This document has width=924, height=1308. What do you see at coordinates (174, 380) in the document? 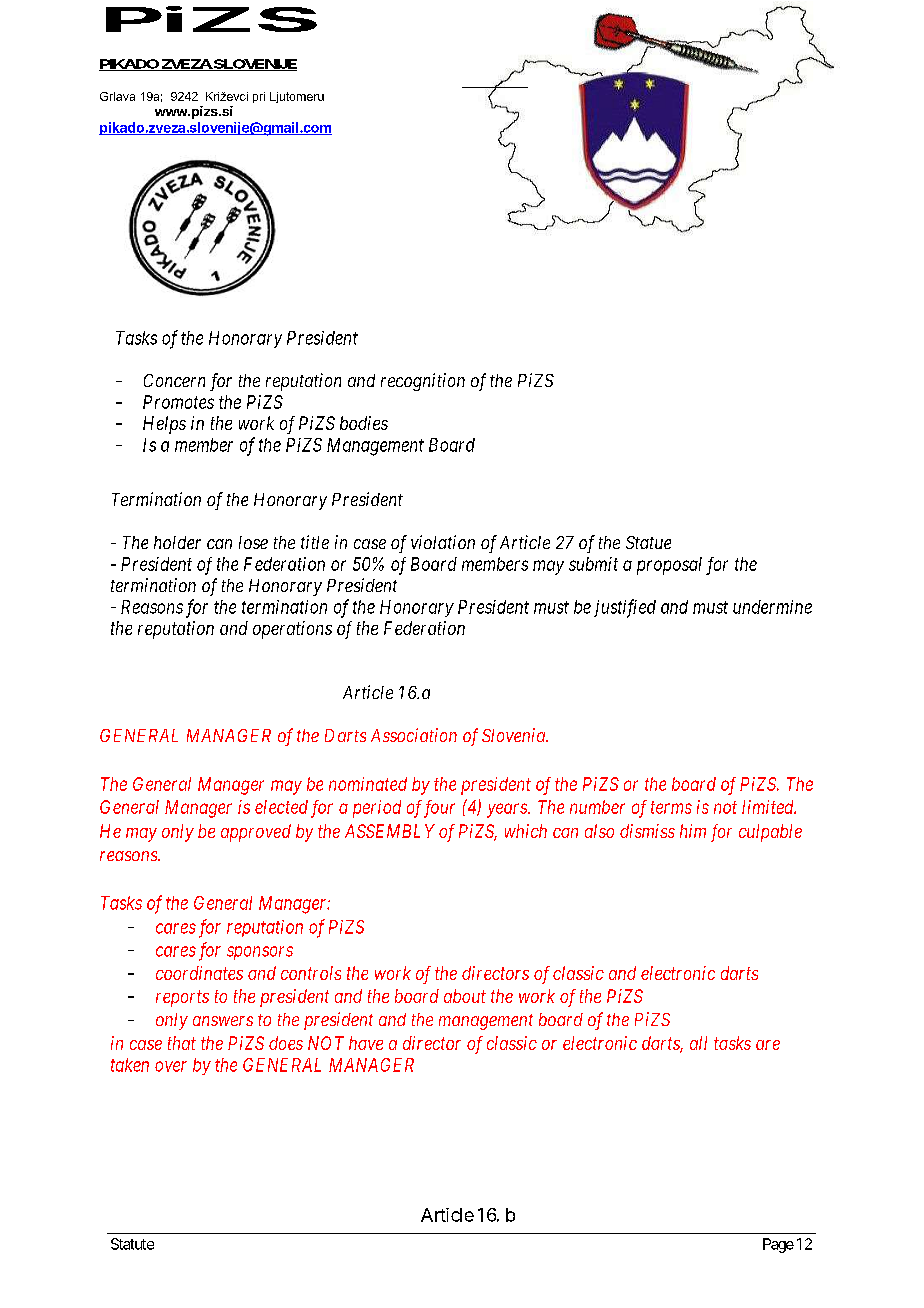
I see `Concern` at bounding box center [174, 380].
